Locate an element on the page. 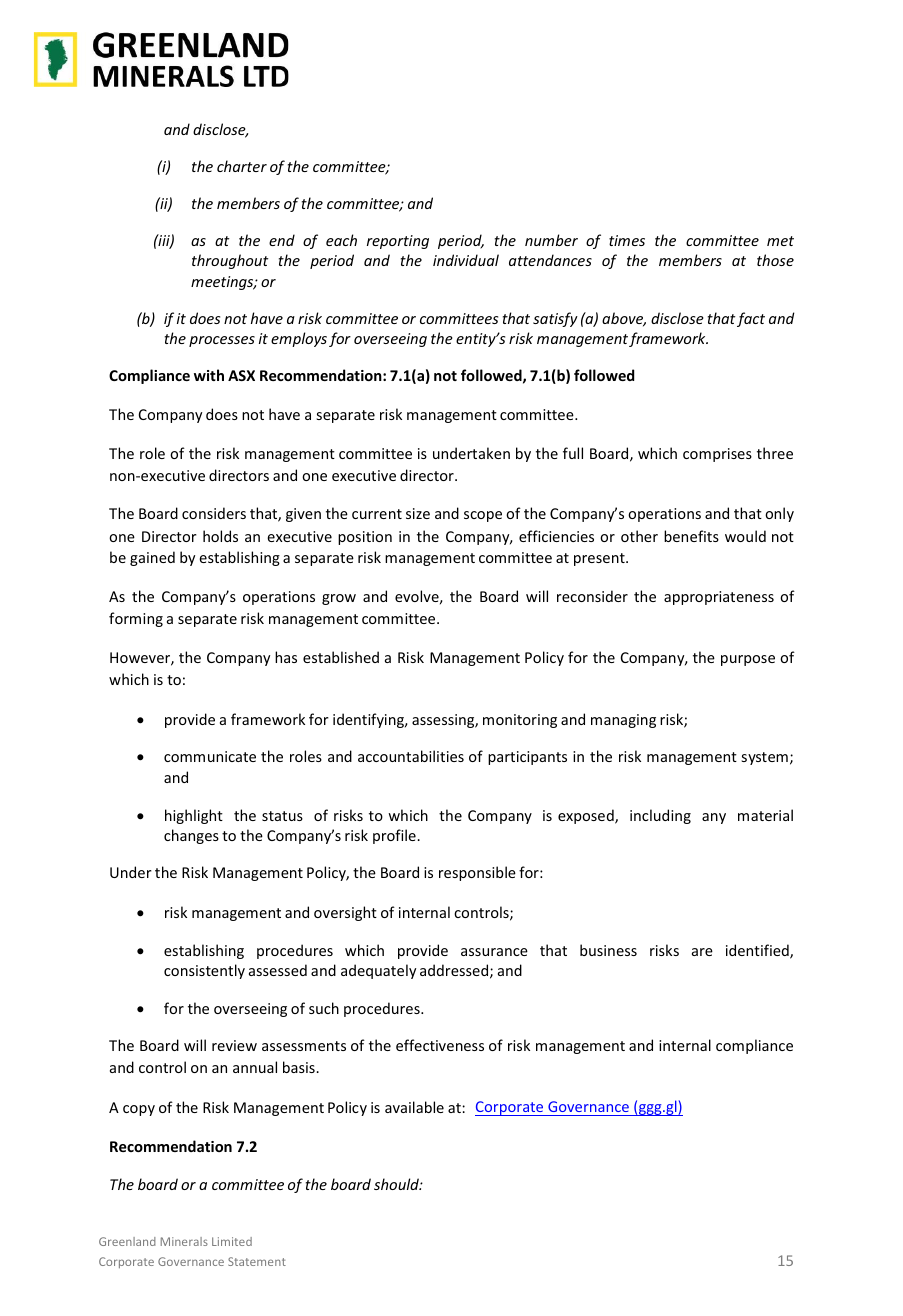 The height and width of the document is (1316, 903). including is located at coordinates (660, 816).
